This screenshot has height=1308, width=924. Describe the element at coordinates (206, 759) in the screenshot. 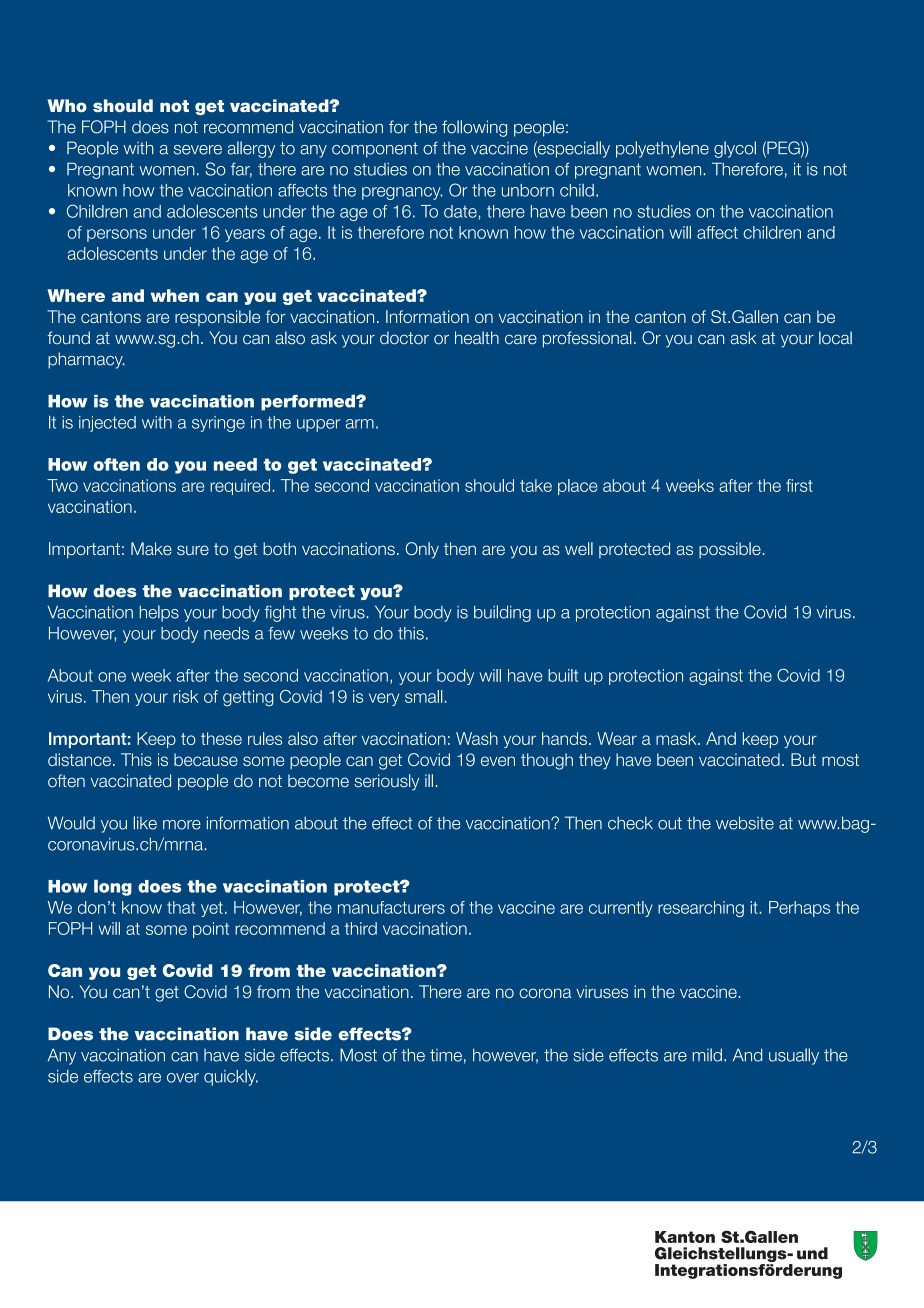

I see `because` at that location.
